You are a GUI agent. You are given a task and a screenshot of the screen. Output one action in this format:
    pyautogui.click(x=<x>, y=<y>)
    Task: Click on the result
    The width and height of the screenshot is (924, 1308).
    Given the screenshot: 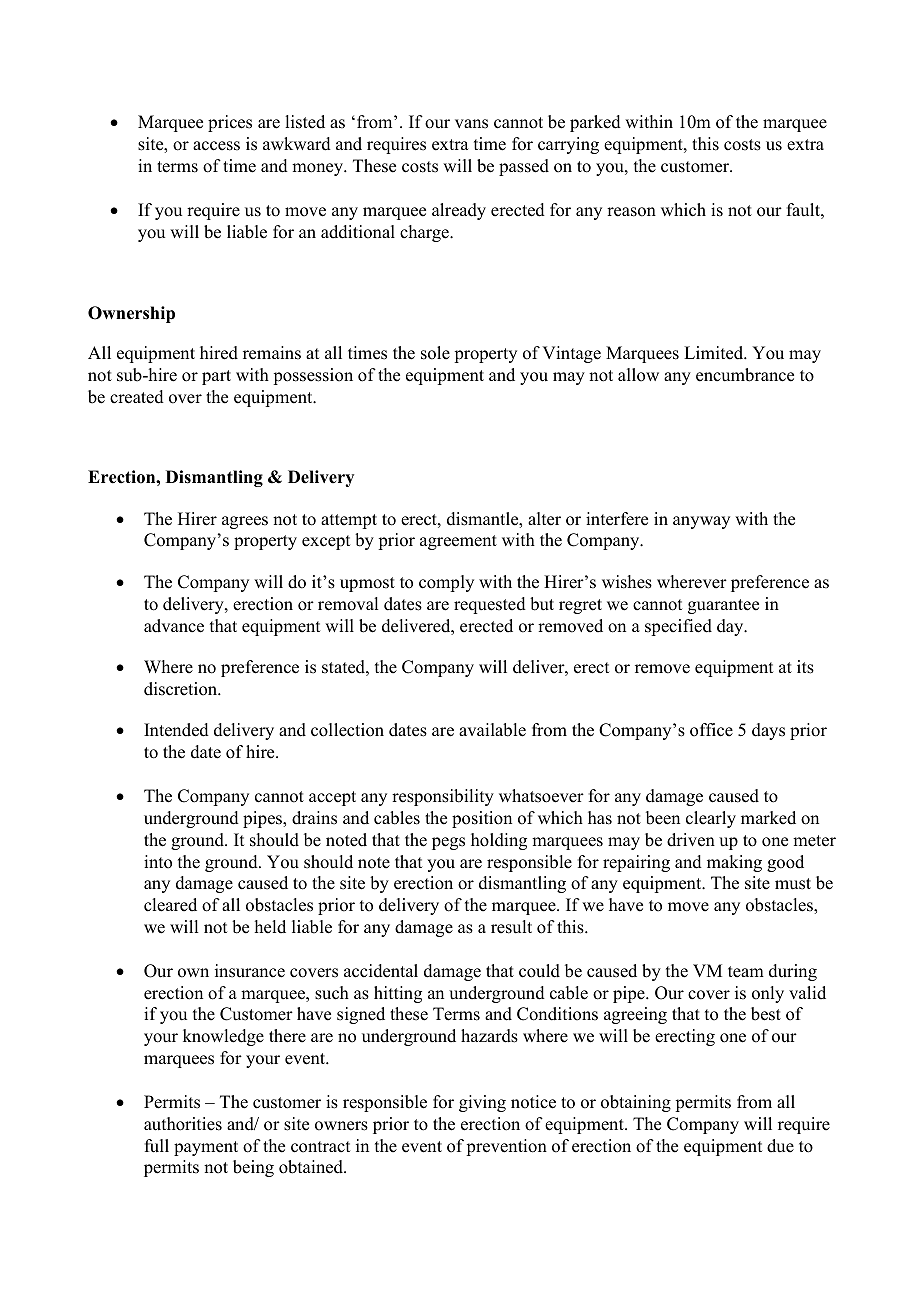 What is the action you would take?
    pyautogui.click(x=511, y=927)
